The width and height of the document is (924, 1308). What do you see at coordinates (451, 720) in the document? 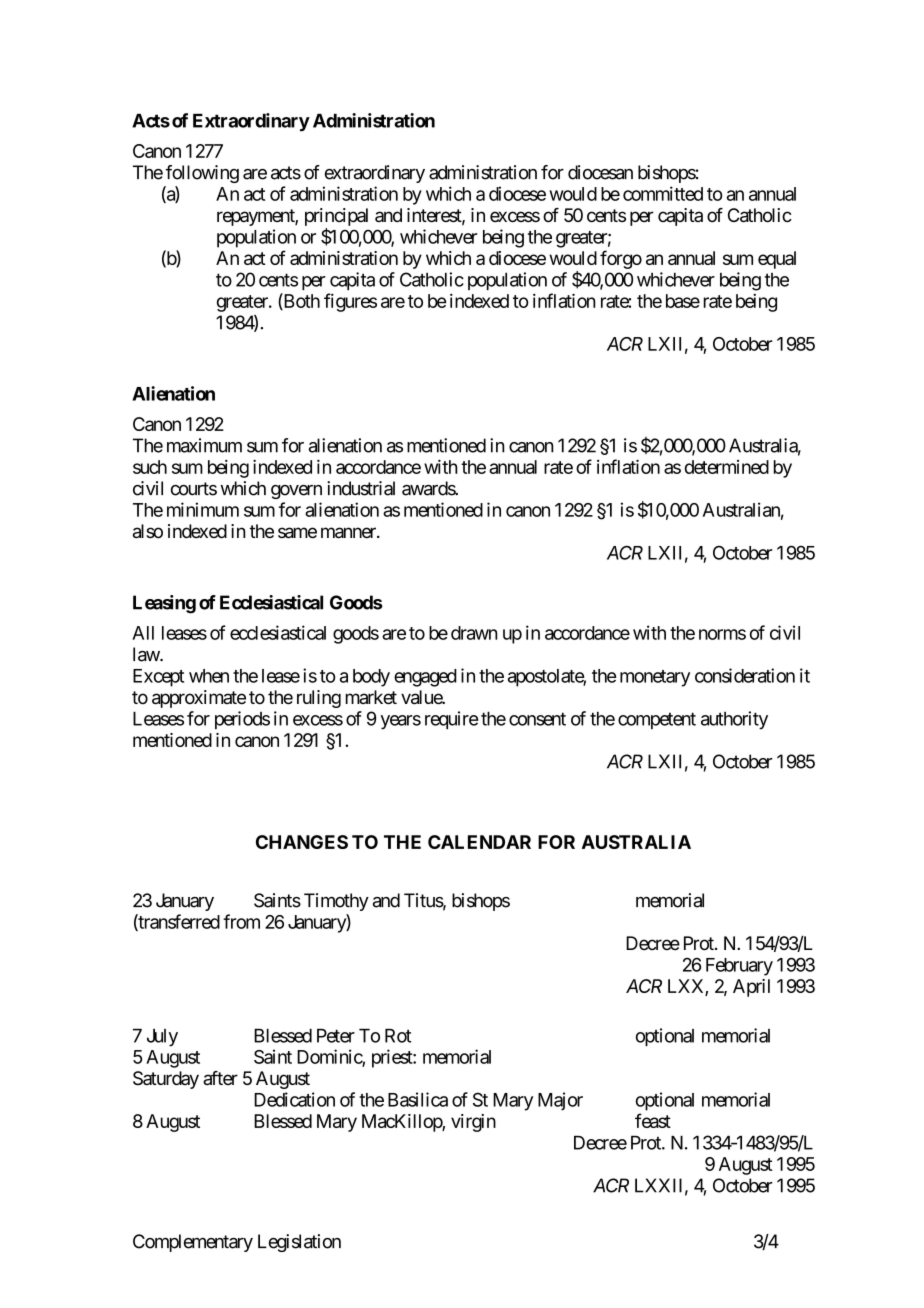
I see `require` at bounding box center [451, 720].
